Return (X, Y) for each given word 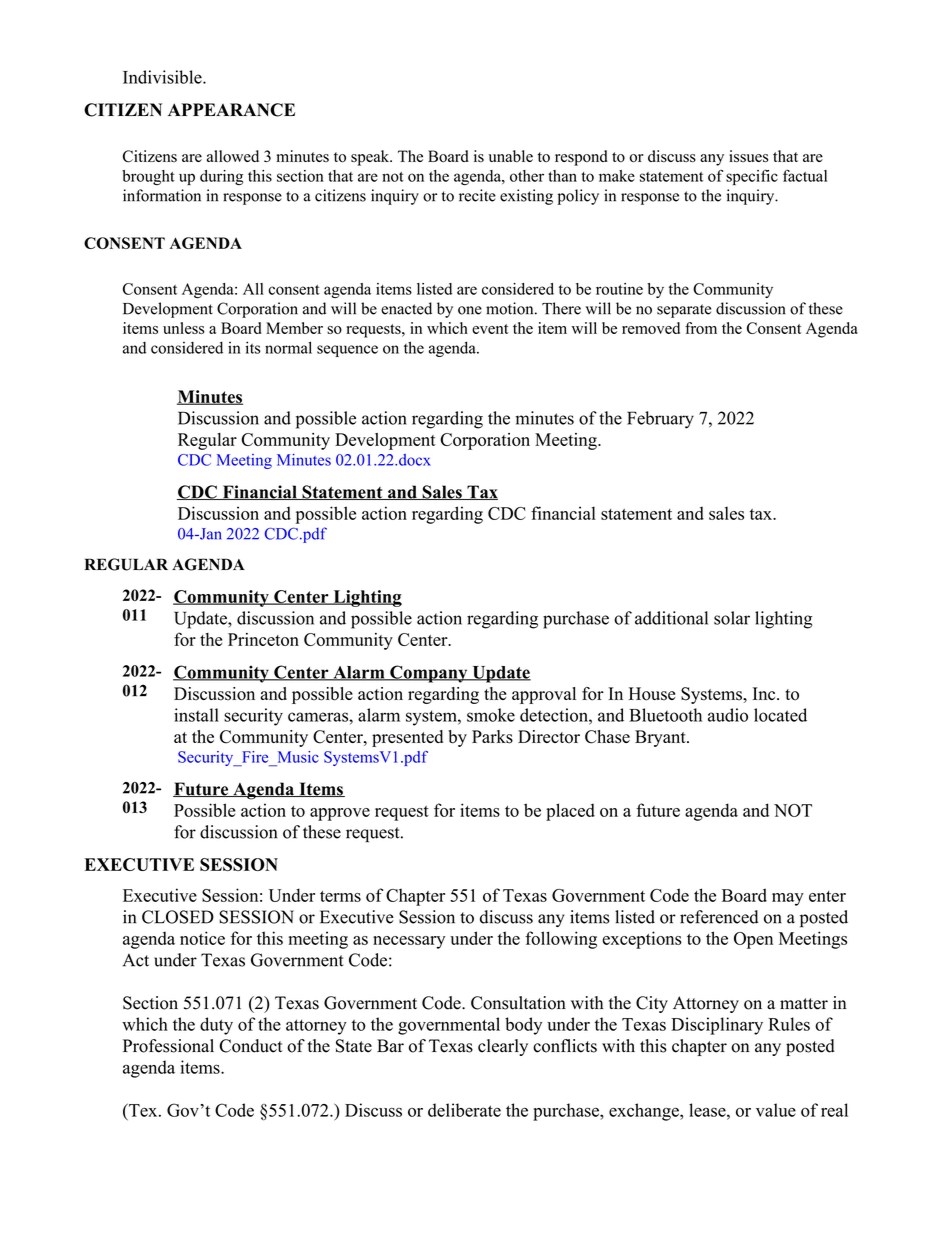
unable (511, 156)
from (701, 328)
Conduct (251, 1046)
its (253, 347)
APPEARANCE (231, 110)
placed (570, 812)
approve (340, 814)
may (788, 899)
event (490, 329)
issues (748, 156)
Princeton (263, 639)
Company (429, 674)
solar (732, 618)
